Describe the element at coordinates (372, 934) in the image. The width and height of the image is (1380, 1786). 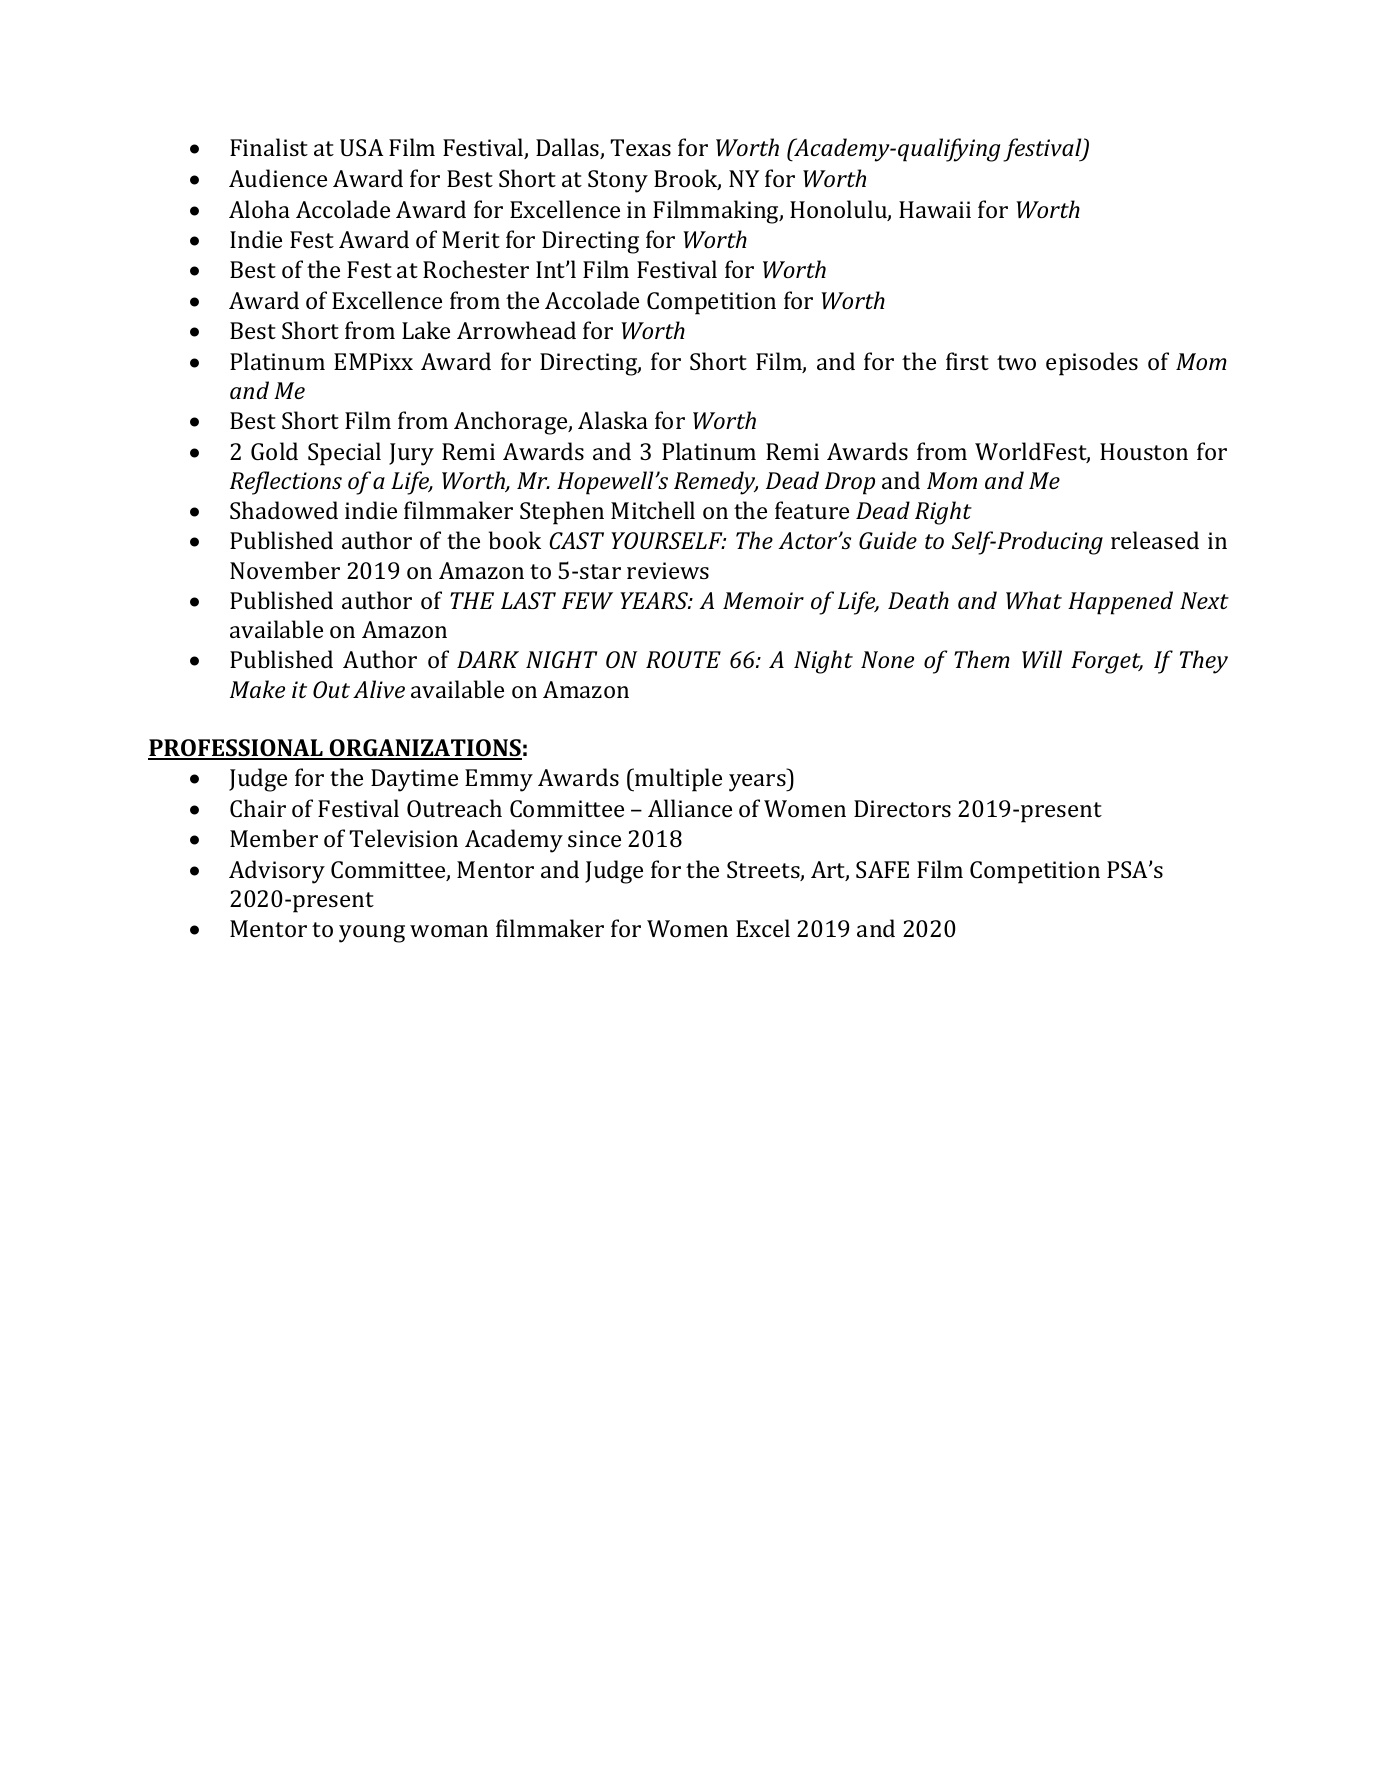
I see `young` at that location.
